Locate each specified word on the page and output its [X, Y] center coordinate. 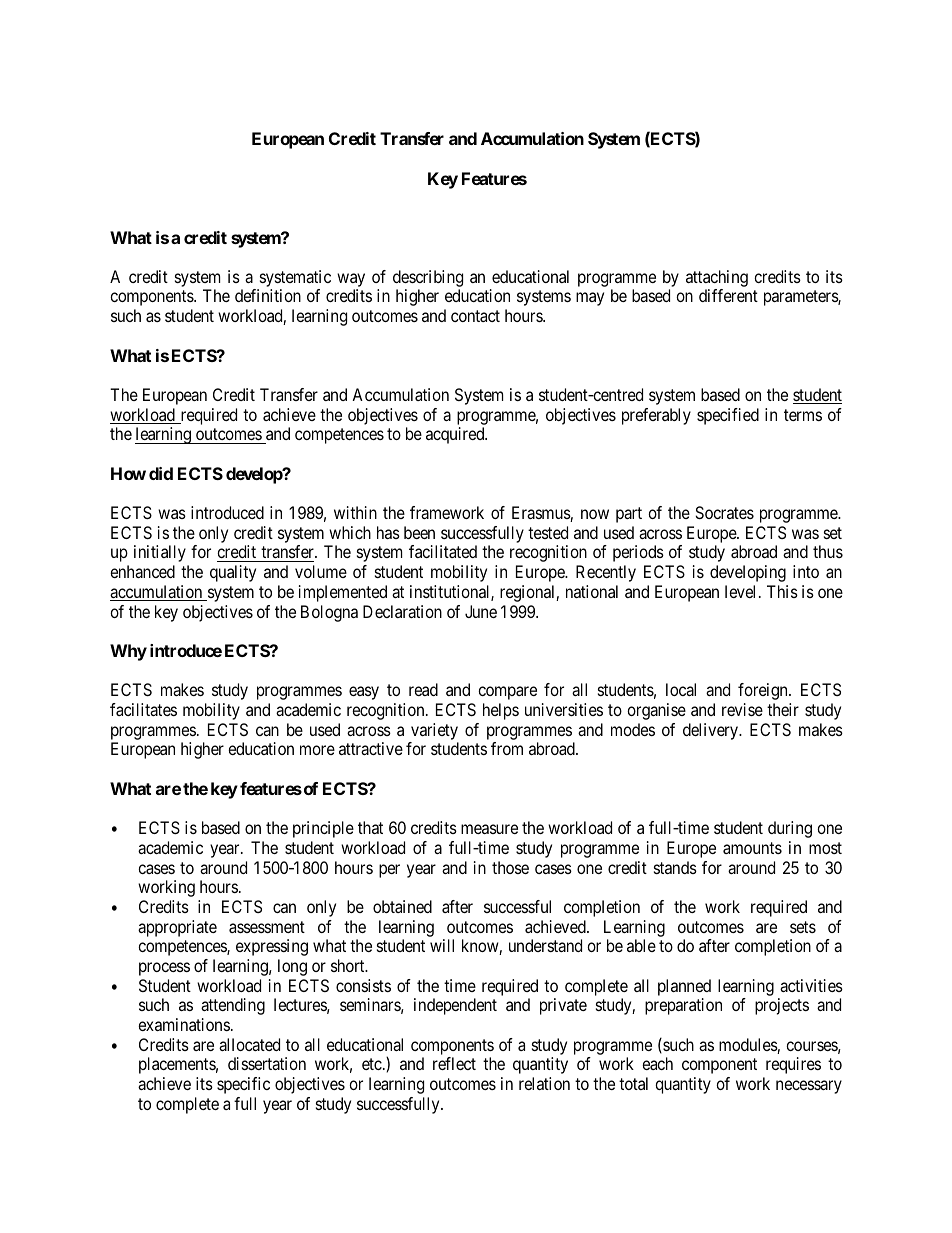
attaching [717, 280]
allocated [249, 1044]
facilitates [143, 709]
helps [501, 711]
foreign [764, 691]
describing [428, 280]
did [161, 473]
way [351, 281]
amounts [752, 848]
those [510, 867]
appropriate [177, 928]
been [419, 532]
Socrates [724, 512]
